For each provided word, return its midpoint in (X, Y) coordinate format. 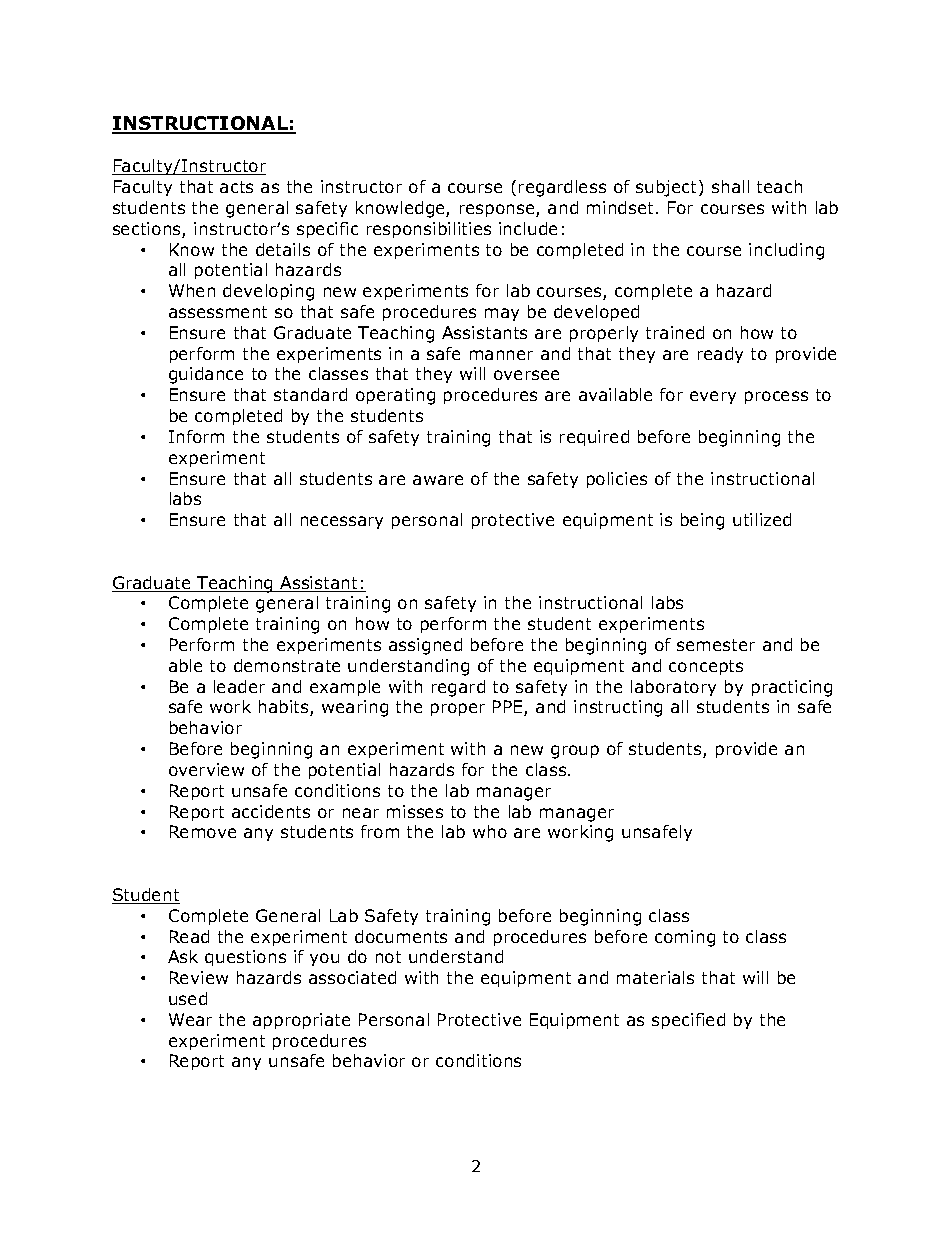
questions (245, 958)
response (498, 210)
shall (730, 186)
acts (236, 187)
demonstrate (287, 665)
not (388, 957)
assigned (425, 646)
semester (716, 645)
